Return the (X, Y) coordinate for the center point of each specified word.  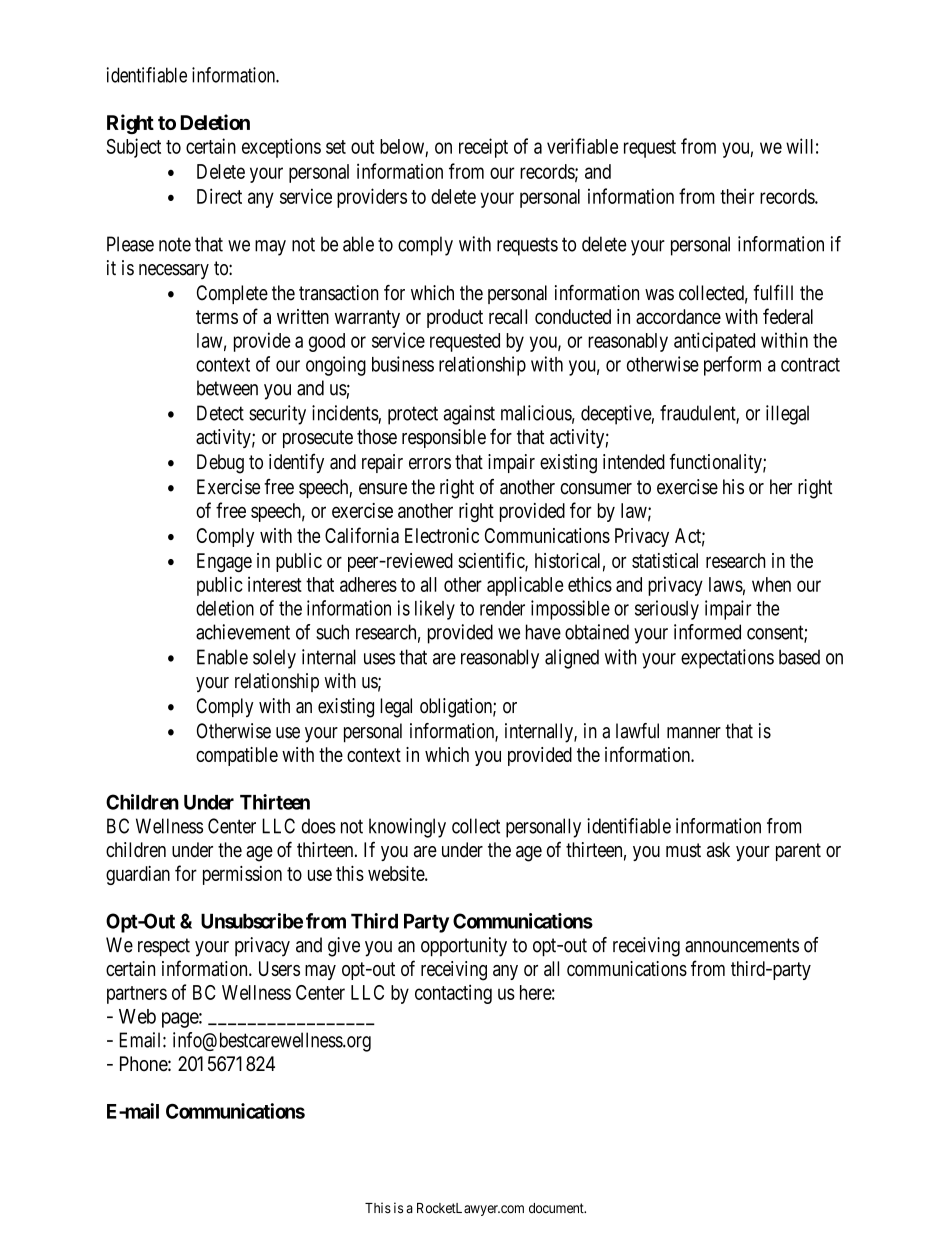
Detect (220, 413)
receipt (483, 148)
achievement (243, 632)
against (469, 415)
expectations (727, 659)
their (737, 196)
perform (732, 366)
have (543, 632)
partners (137, 995)
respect (164, 947)
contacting (453, 994)
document (557, 1208)
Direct (219, 196)
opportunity (464, 947)
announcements (742, 945)
